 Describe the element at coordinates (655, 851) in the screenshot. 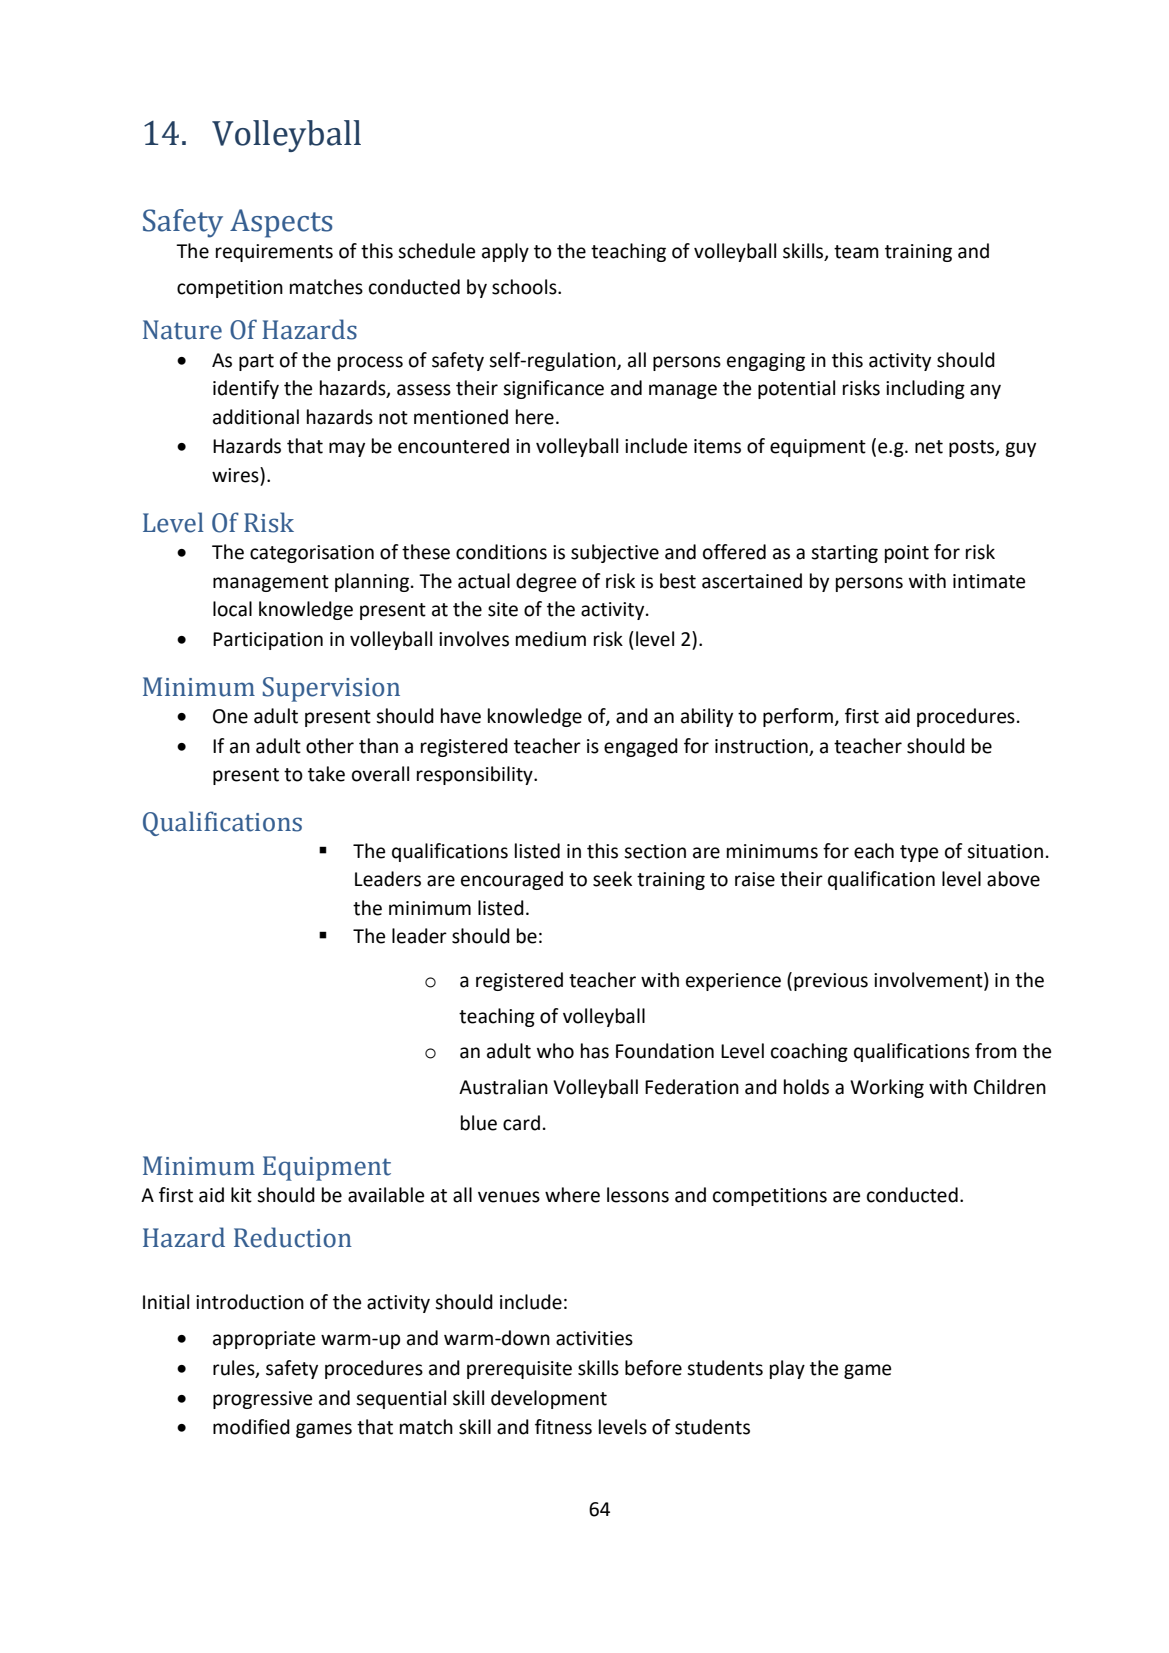

I see `section` at that location.
